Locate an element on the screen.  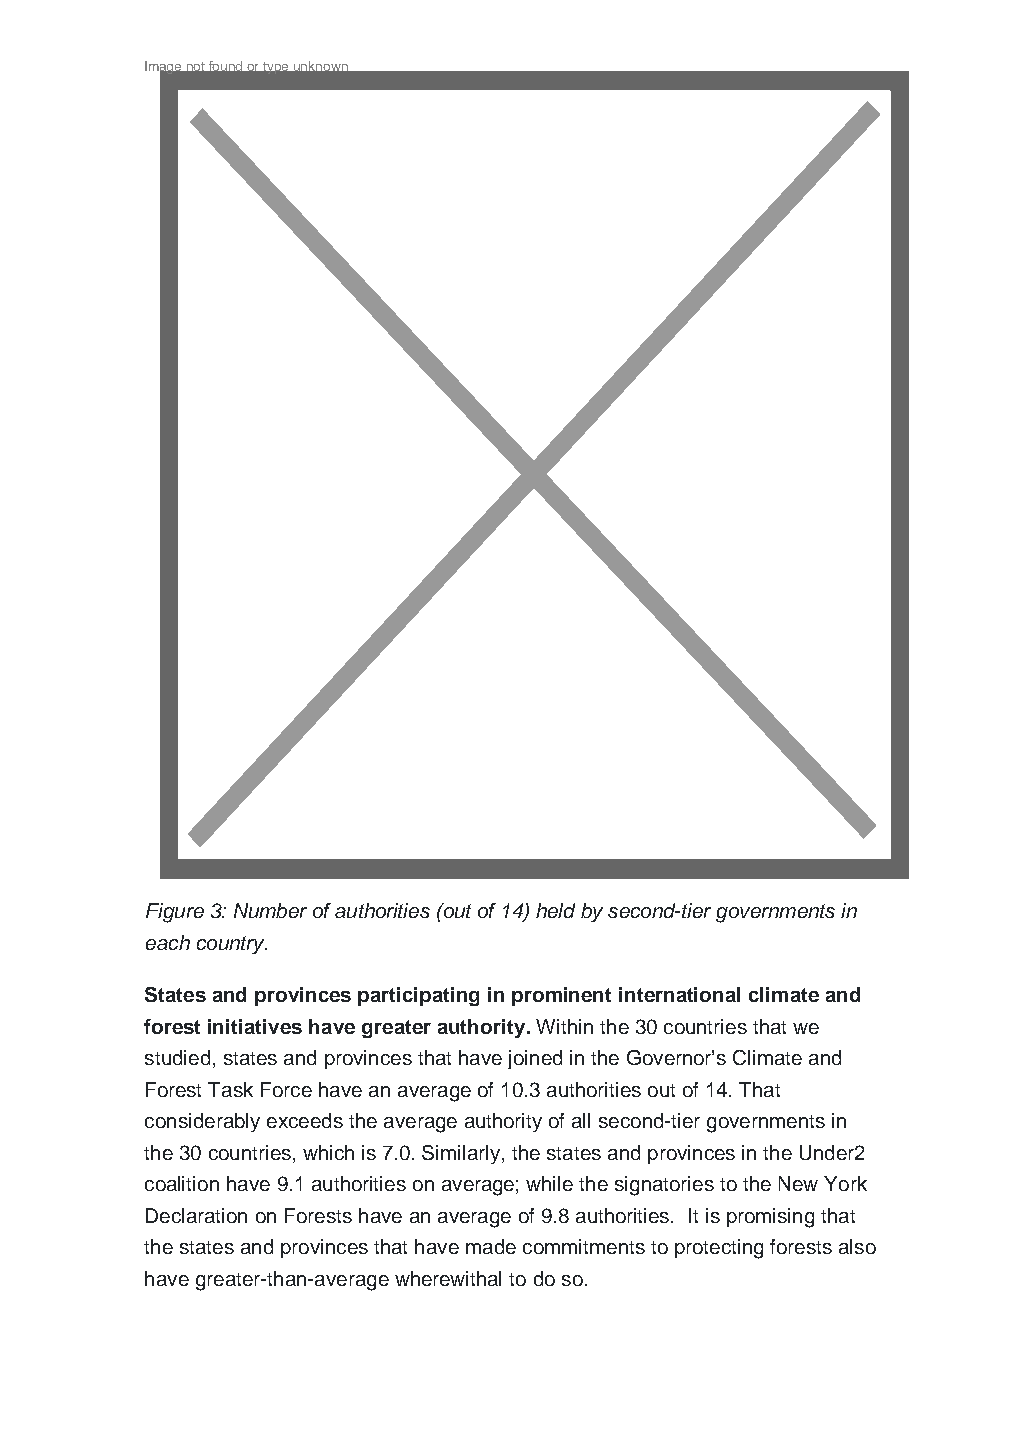
Task is located at coordinates (230, 1089).
